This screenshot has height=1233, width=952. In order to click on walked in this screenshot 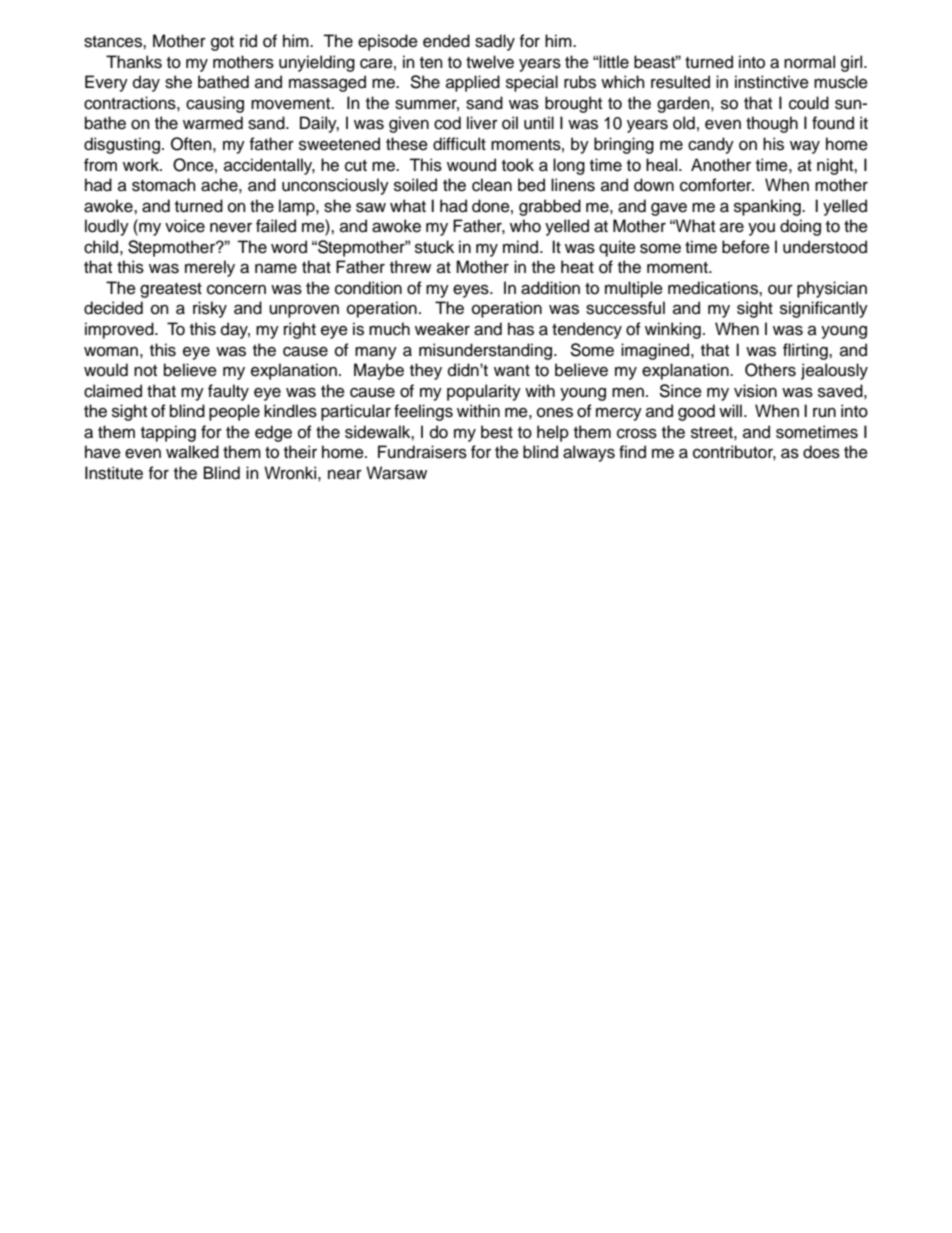, I will do `click(192, 452)`.
